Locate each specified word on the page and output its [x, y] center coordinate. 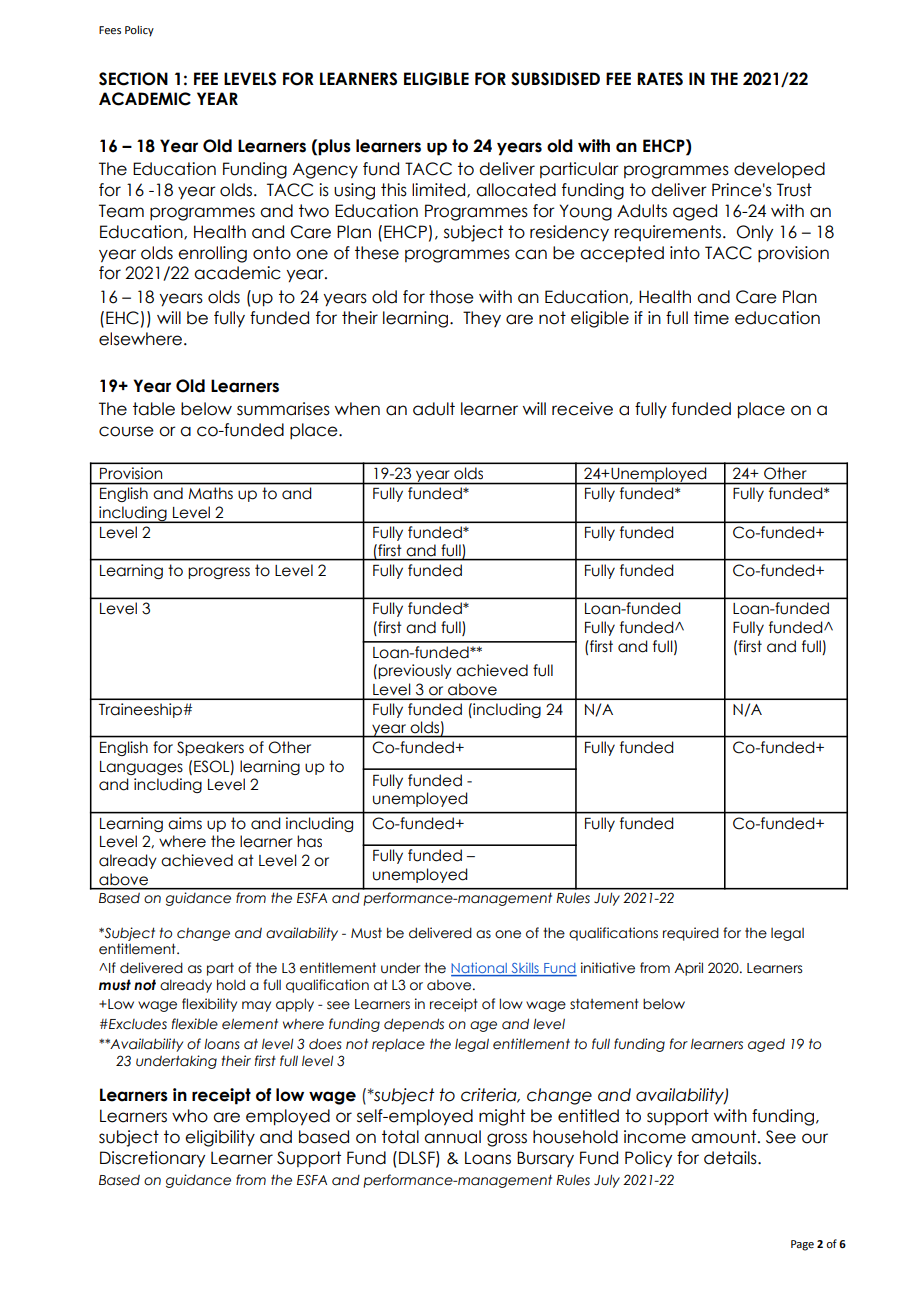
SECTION [133, 79]
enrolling [212, 254]
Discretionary [152, 1159]
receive [582, 409]
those [451, 297]
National [480, 969]
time [711, 318]
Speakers [210, 748]
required [691, 934]
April [688, 969]
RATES [660, 79]
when [357, 409]
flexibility [209, 1005]
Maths [211, 493]
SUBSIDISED [555, 79]
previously [415, 671]
